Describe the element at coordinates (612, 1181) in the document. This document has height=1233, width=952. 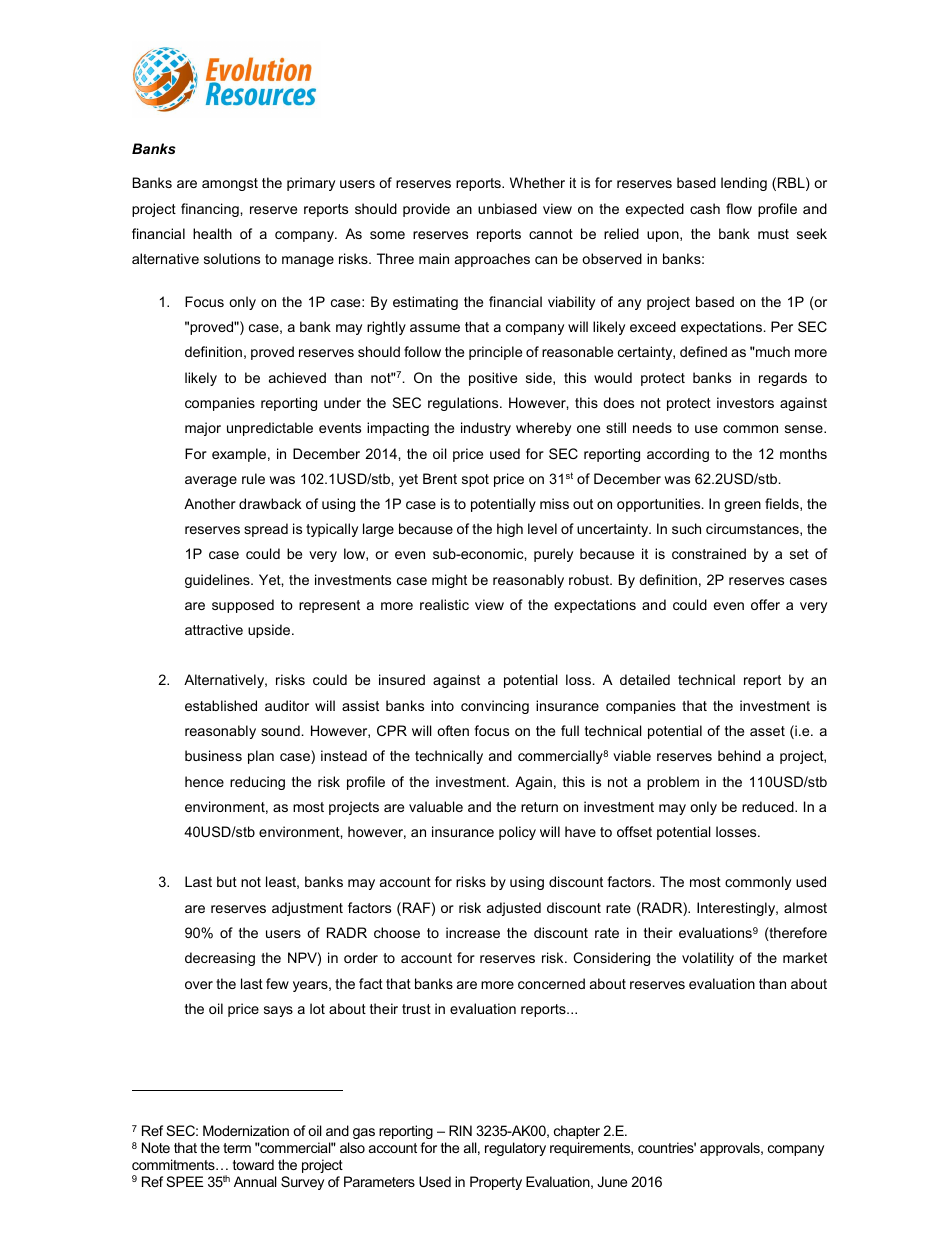
I see `June` at that location.
